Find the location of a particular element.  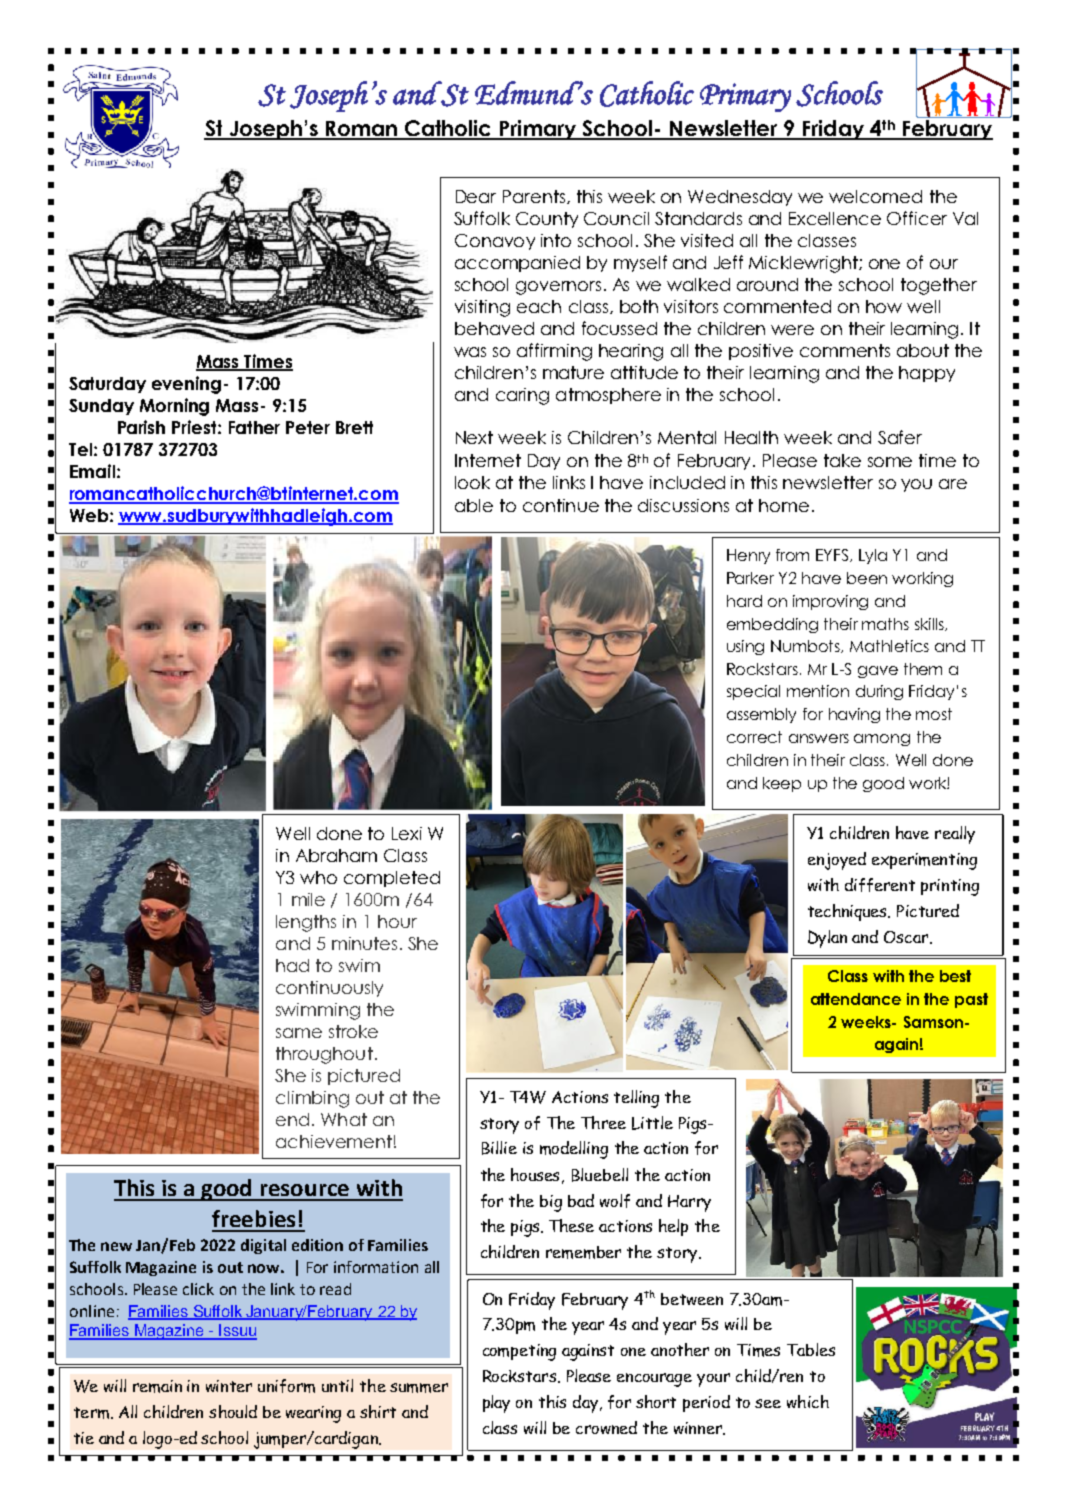

maths is located at coordinates (885, 624).
